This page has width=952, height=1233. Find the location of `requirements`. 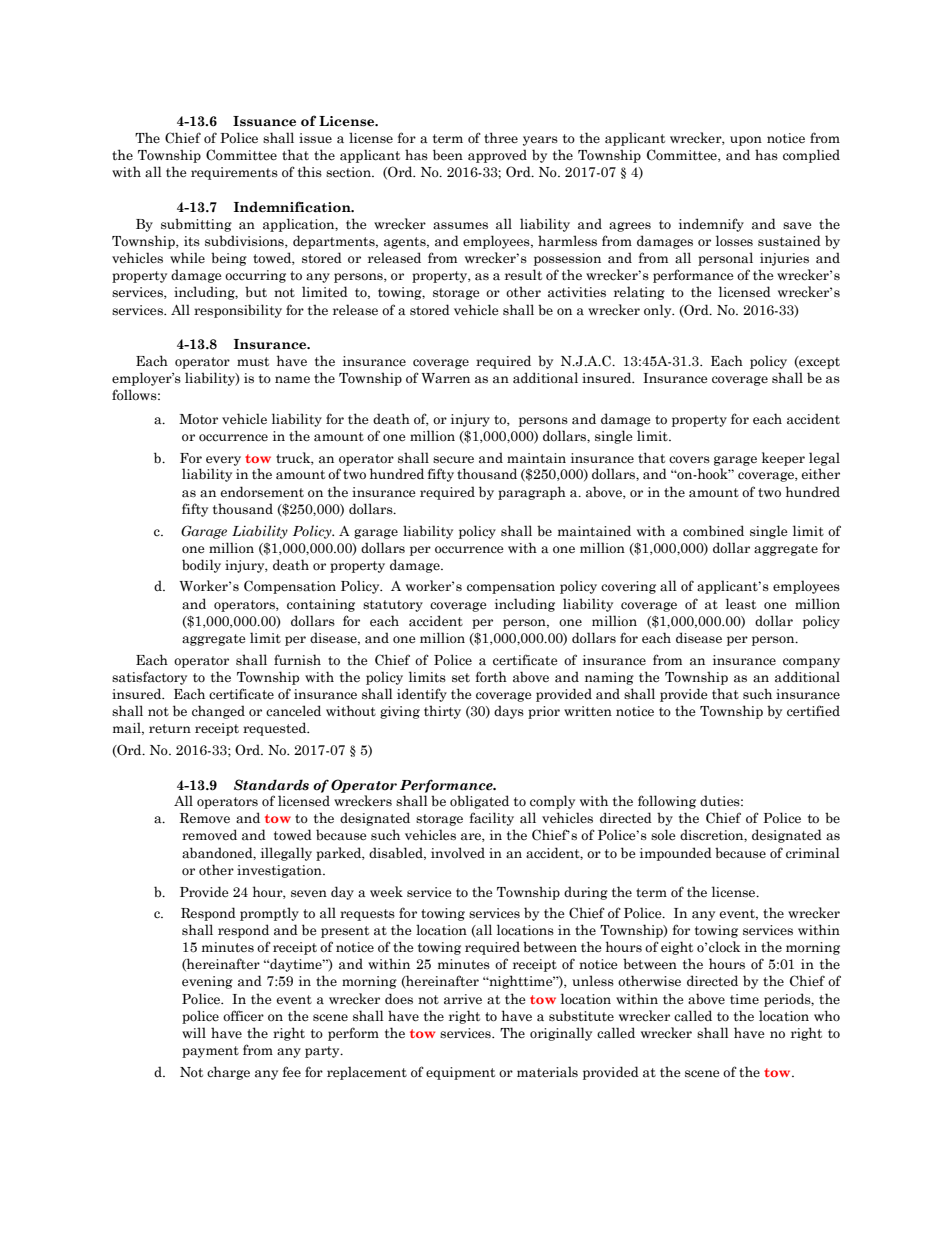

requirements is located at coordinates (234, 173).
